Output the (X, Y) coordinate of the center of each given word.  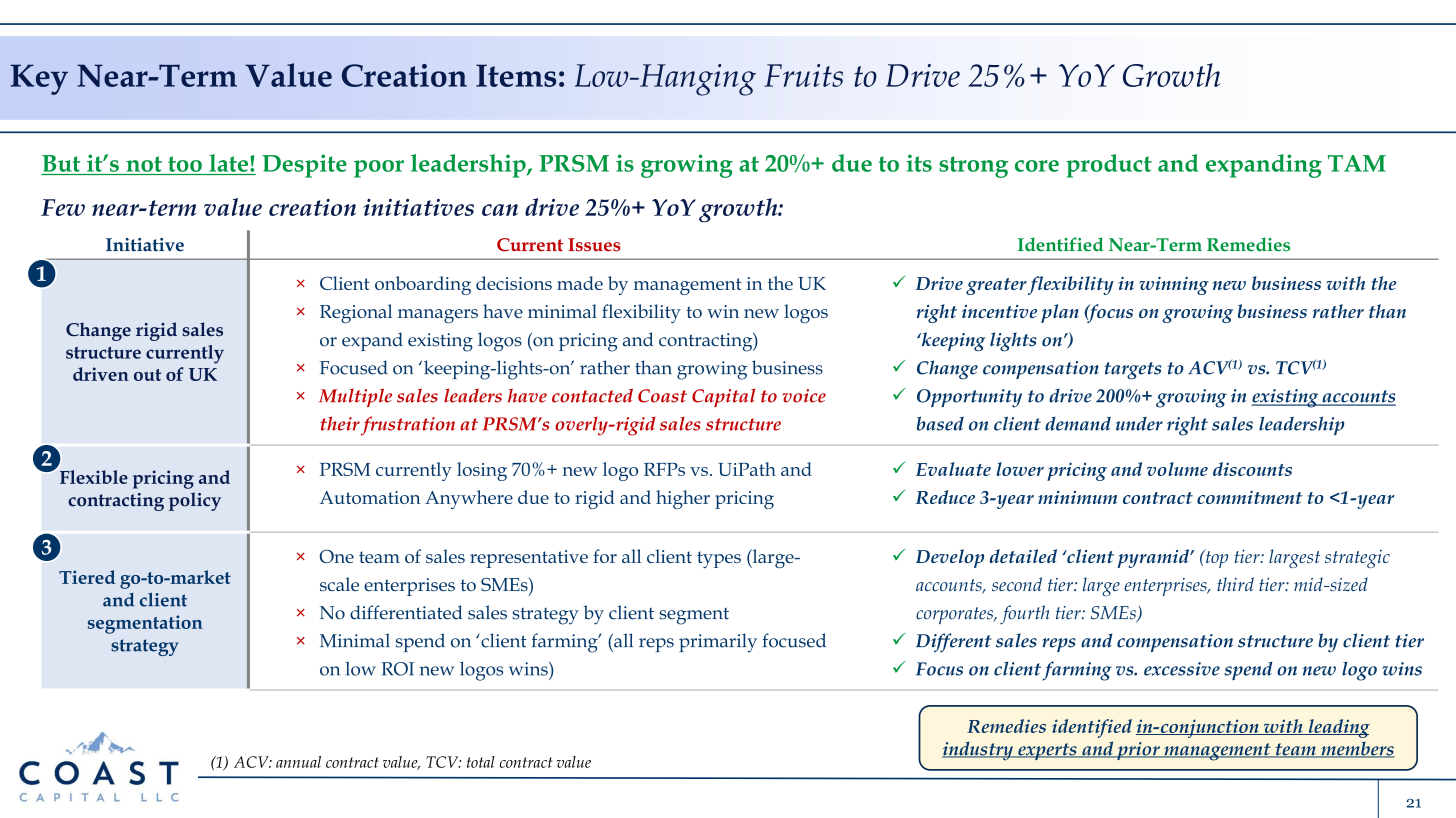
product (1109, 166)
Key (39, 79)
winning (1174, 286)
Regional (356, 313)
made (580, 283)
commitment (1250, 497)
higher (683, 499)
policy (195, 501)
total (481, 762)
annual (298, 762)
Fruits (803, 75)
